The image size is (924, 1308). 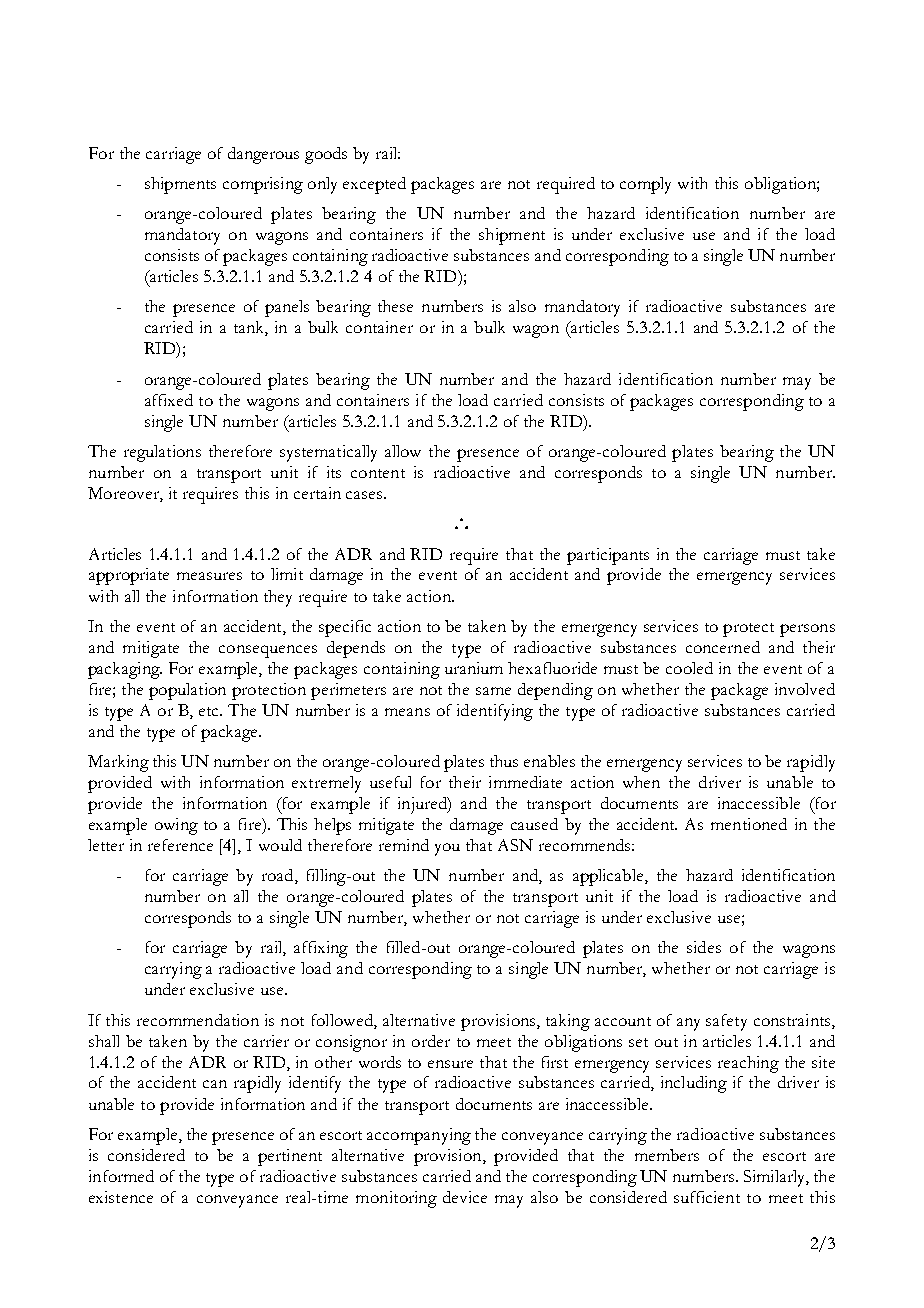 I want to click on participants, so click(x=608, y=556).
